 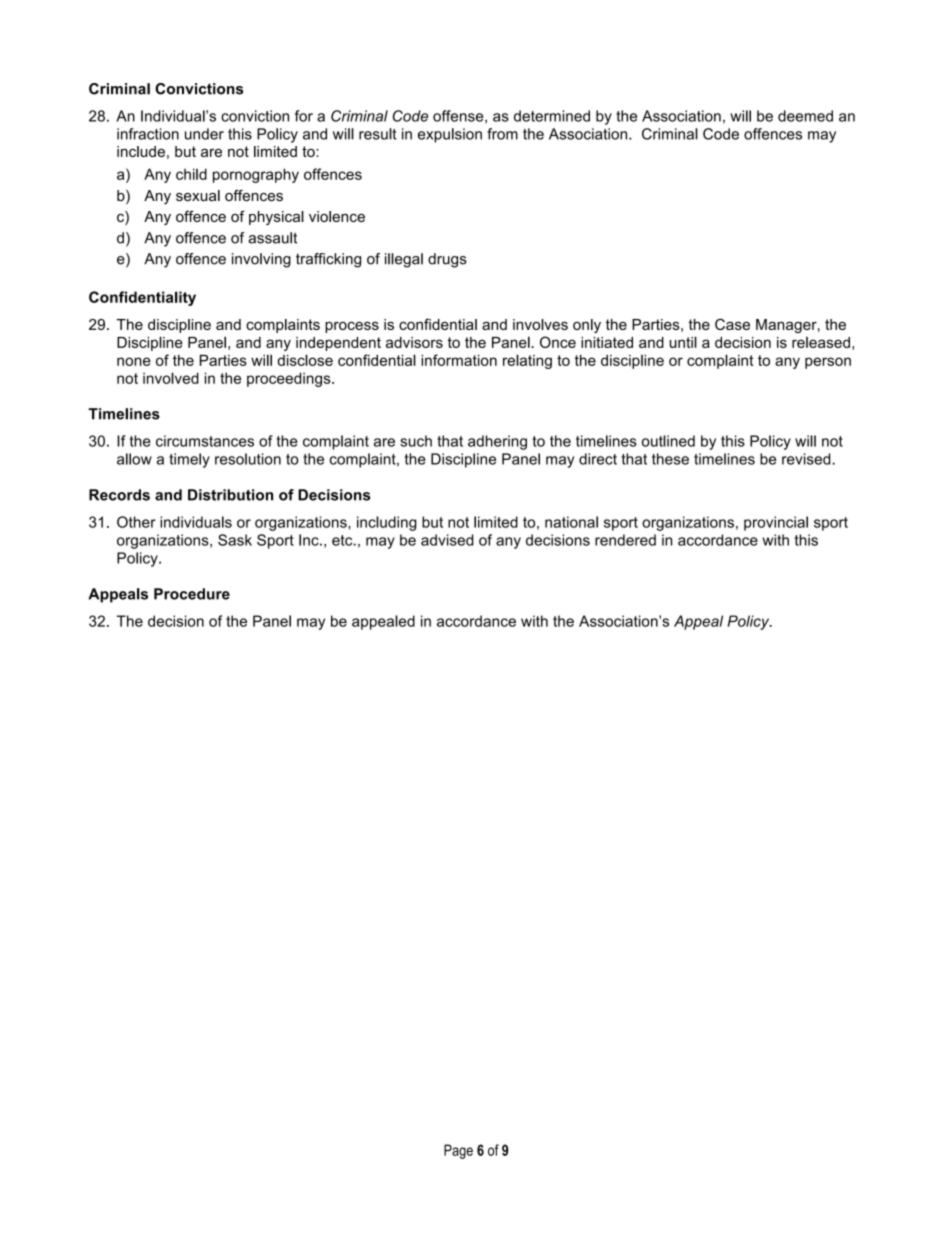 I want to click on deemed, so click(x=805, y=116).
